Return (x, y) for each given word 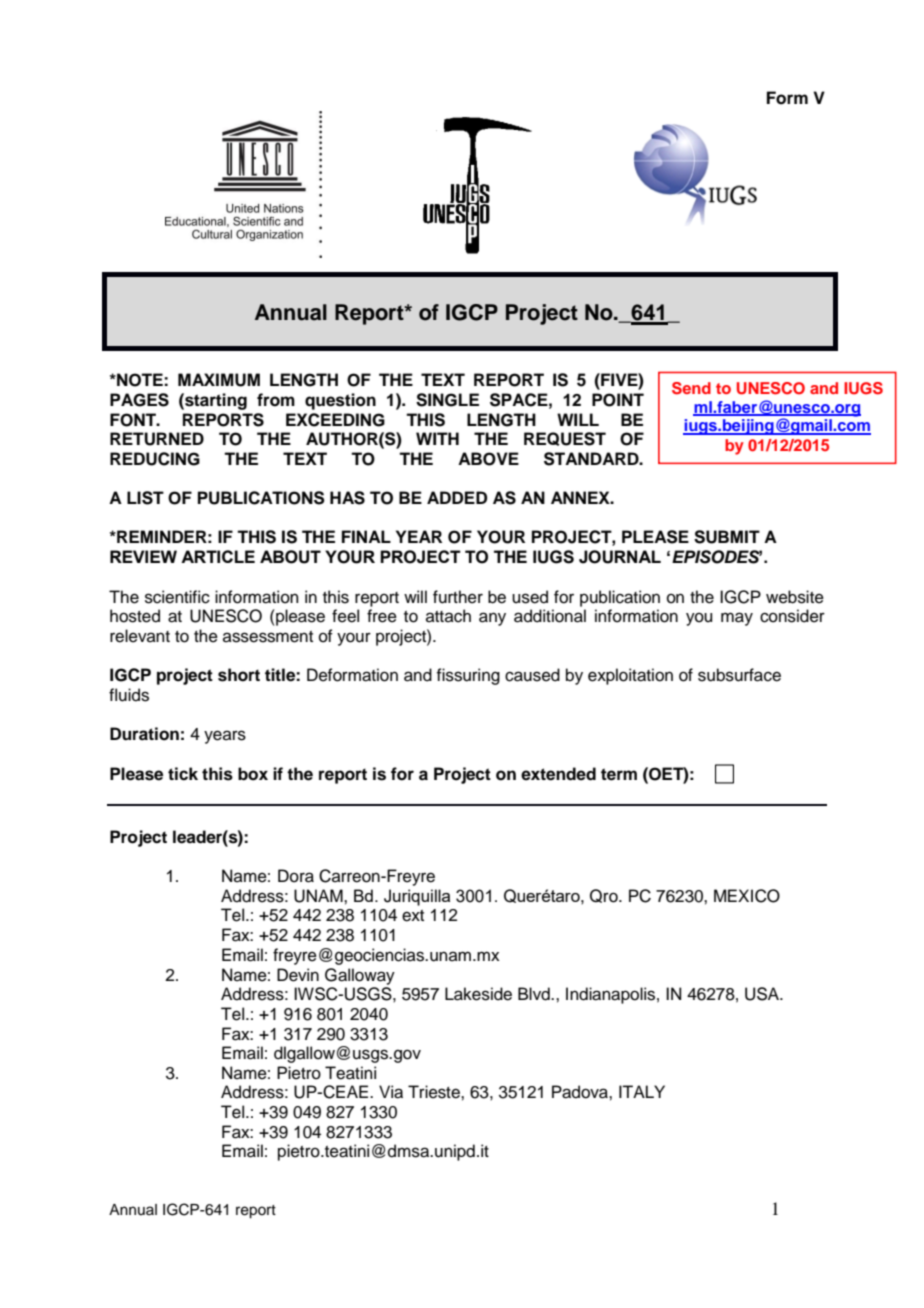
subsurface (739, 675)
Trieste (435, 1092)
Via (391, 1092)
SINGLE (447, 400)
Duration (144, 734)
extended (558, 774)
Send (691, 388)
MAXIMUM (219, 380)
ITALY (642, 1091)
